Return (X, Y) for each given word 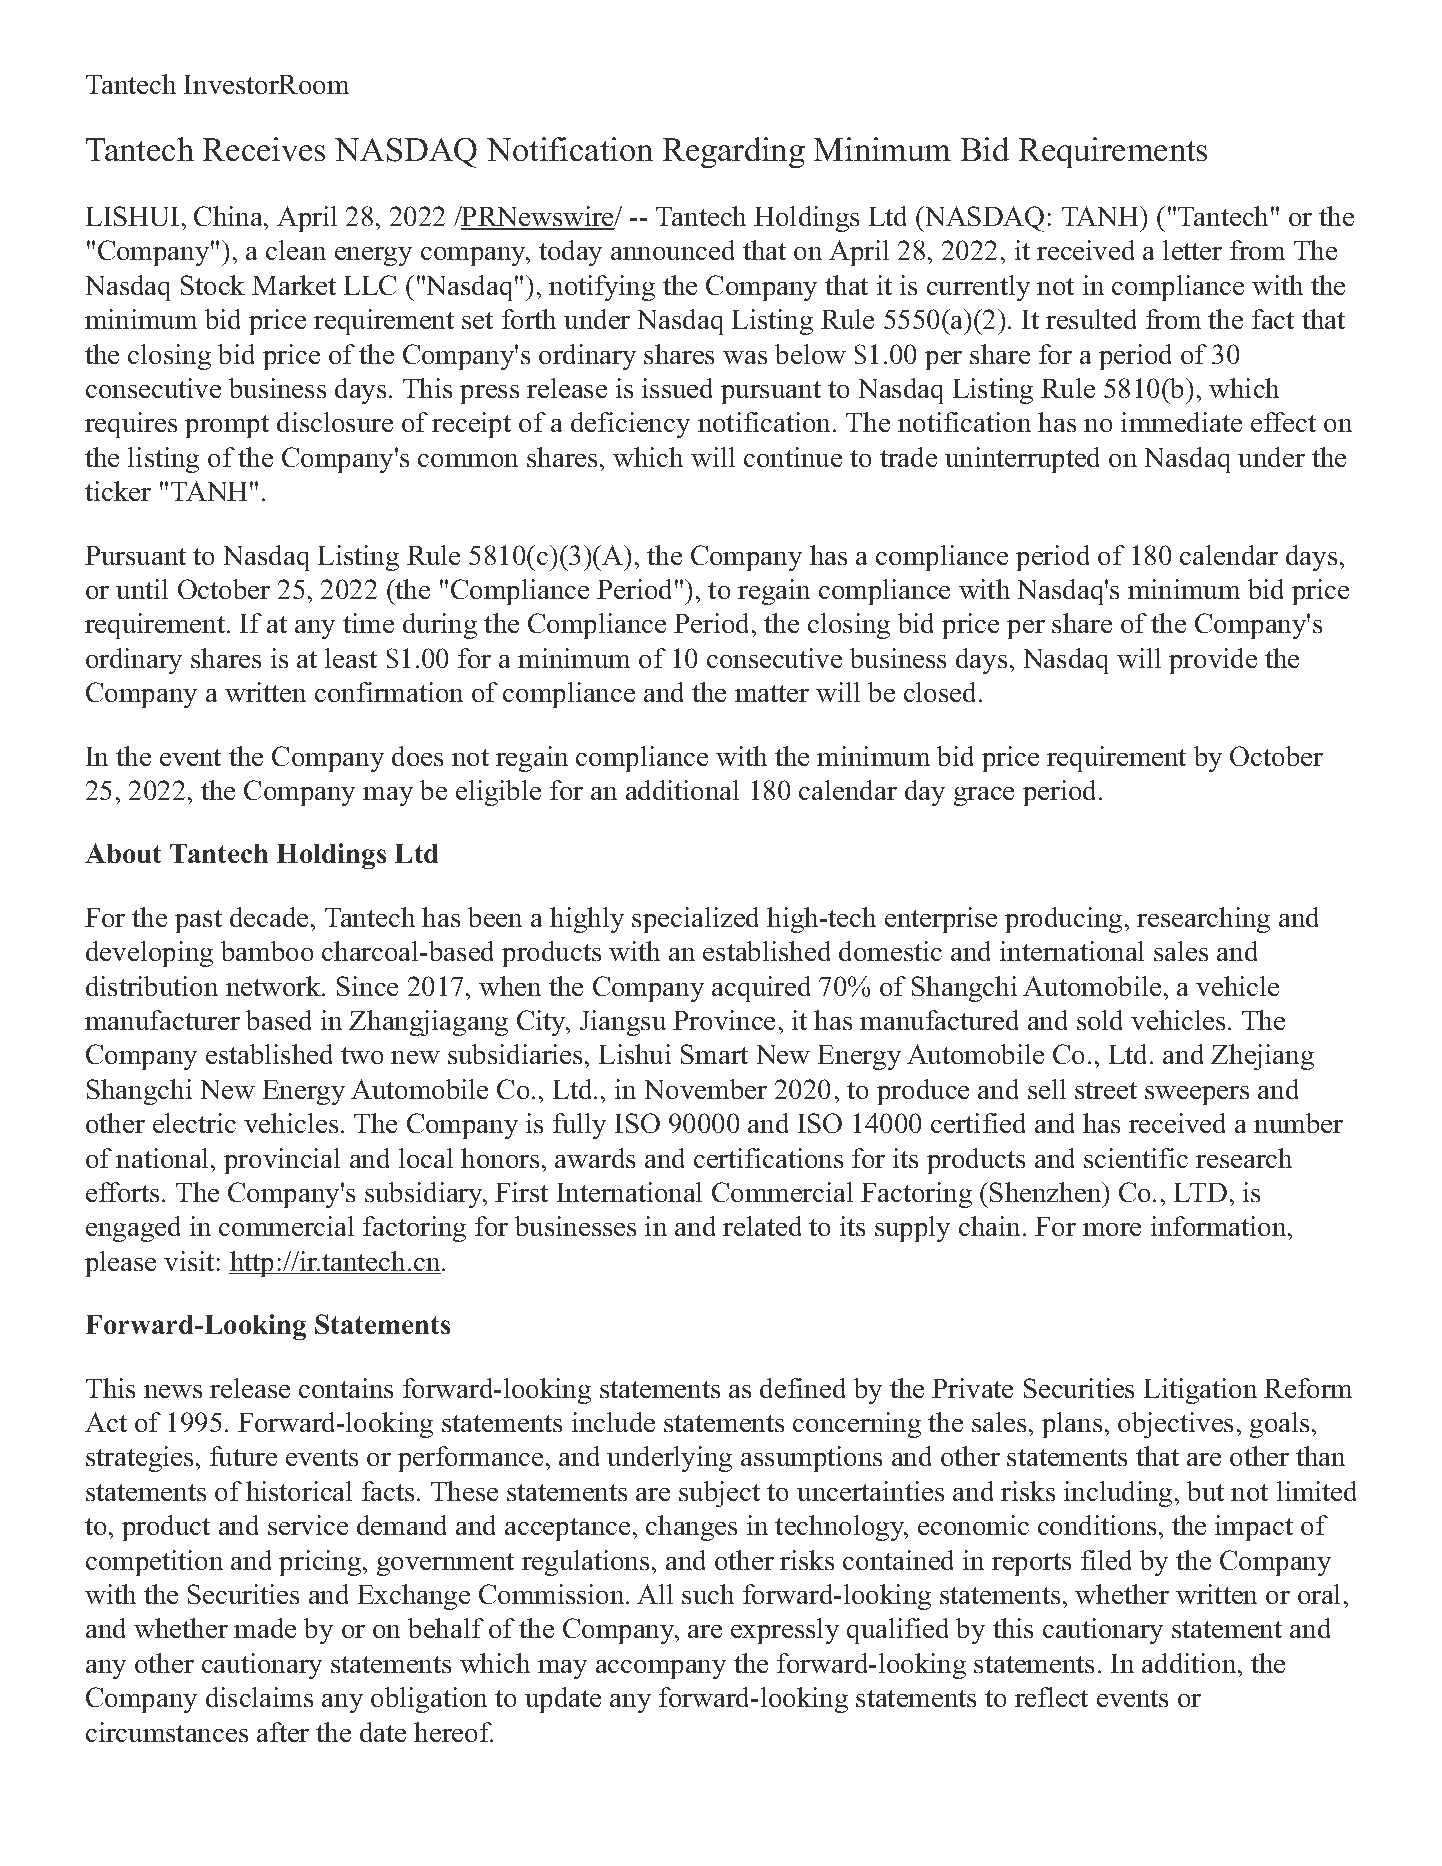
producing (1063, 920)
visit (189, 1261)
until (142, 589)
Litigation (1200, 1391)
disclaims (259, 1697)
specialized (695, 920)
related (762, 1226)
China (229, 216)
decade (269, 917)
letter (1192, 250)
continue (793, 457)
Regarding (734, 152)
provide (1213, 661)
